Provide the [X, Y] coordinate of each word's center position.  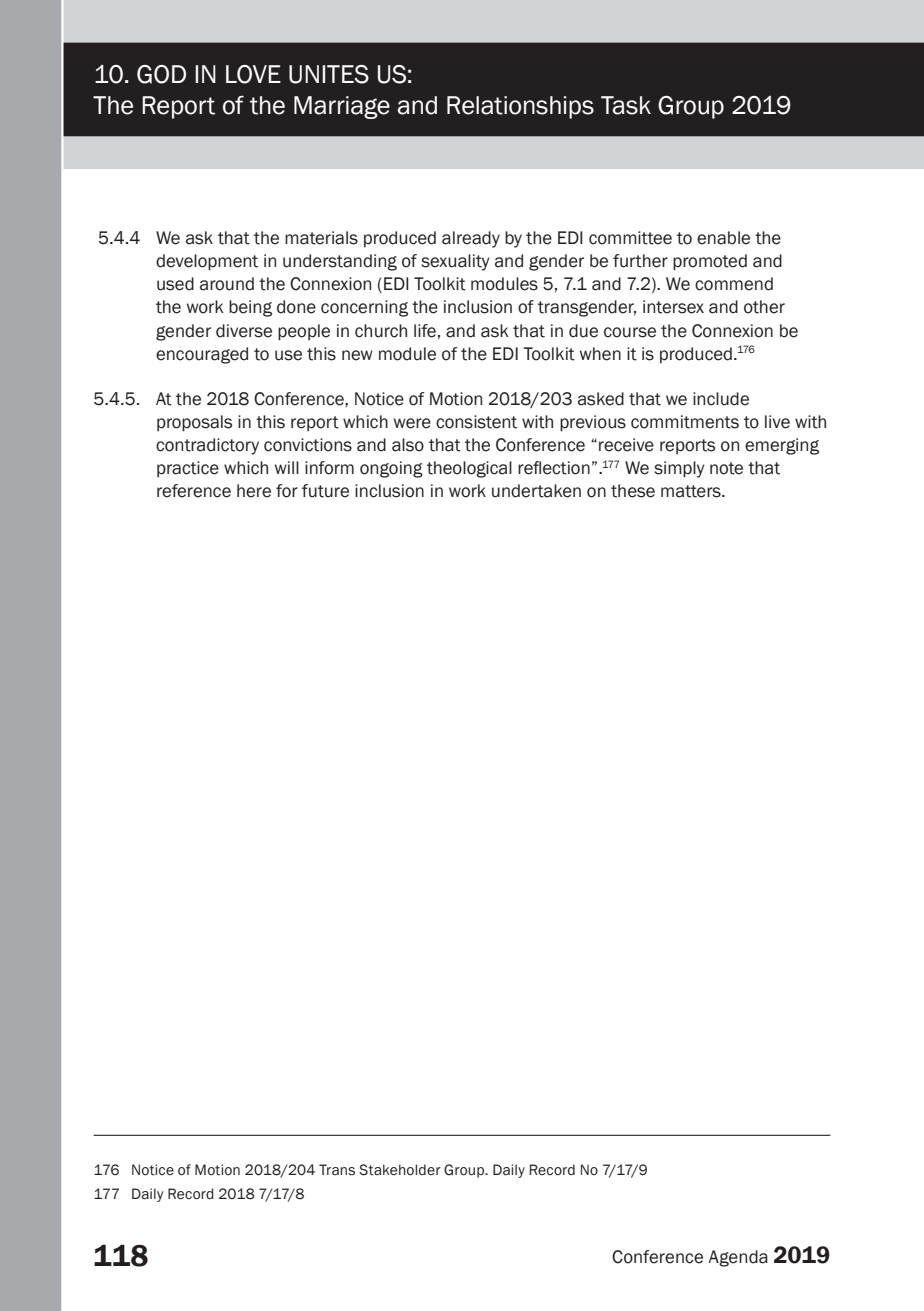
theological [469, 469]
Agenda [738, 1258]
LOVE [253, 74]
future [325, 491]
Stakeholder [400, 1170]
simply [679, 469]
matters [692, 491]
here [254, 491]
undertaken [536, 491]
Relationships [520, 107]
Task [626, 105]
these [633, 491]
